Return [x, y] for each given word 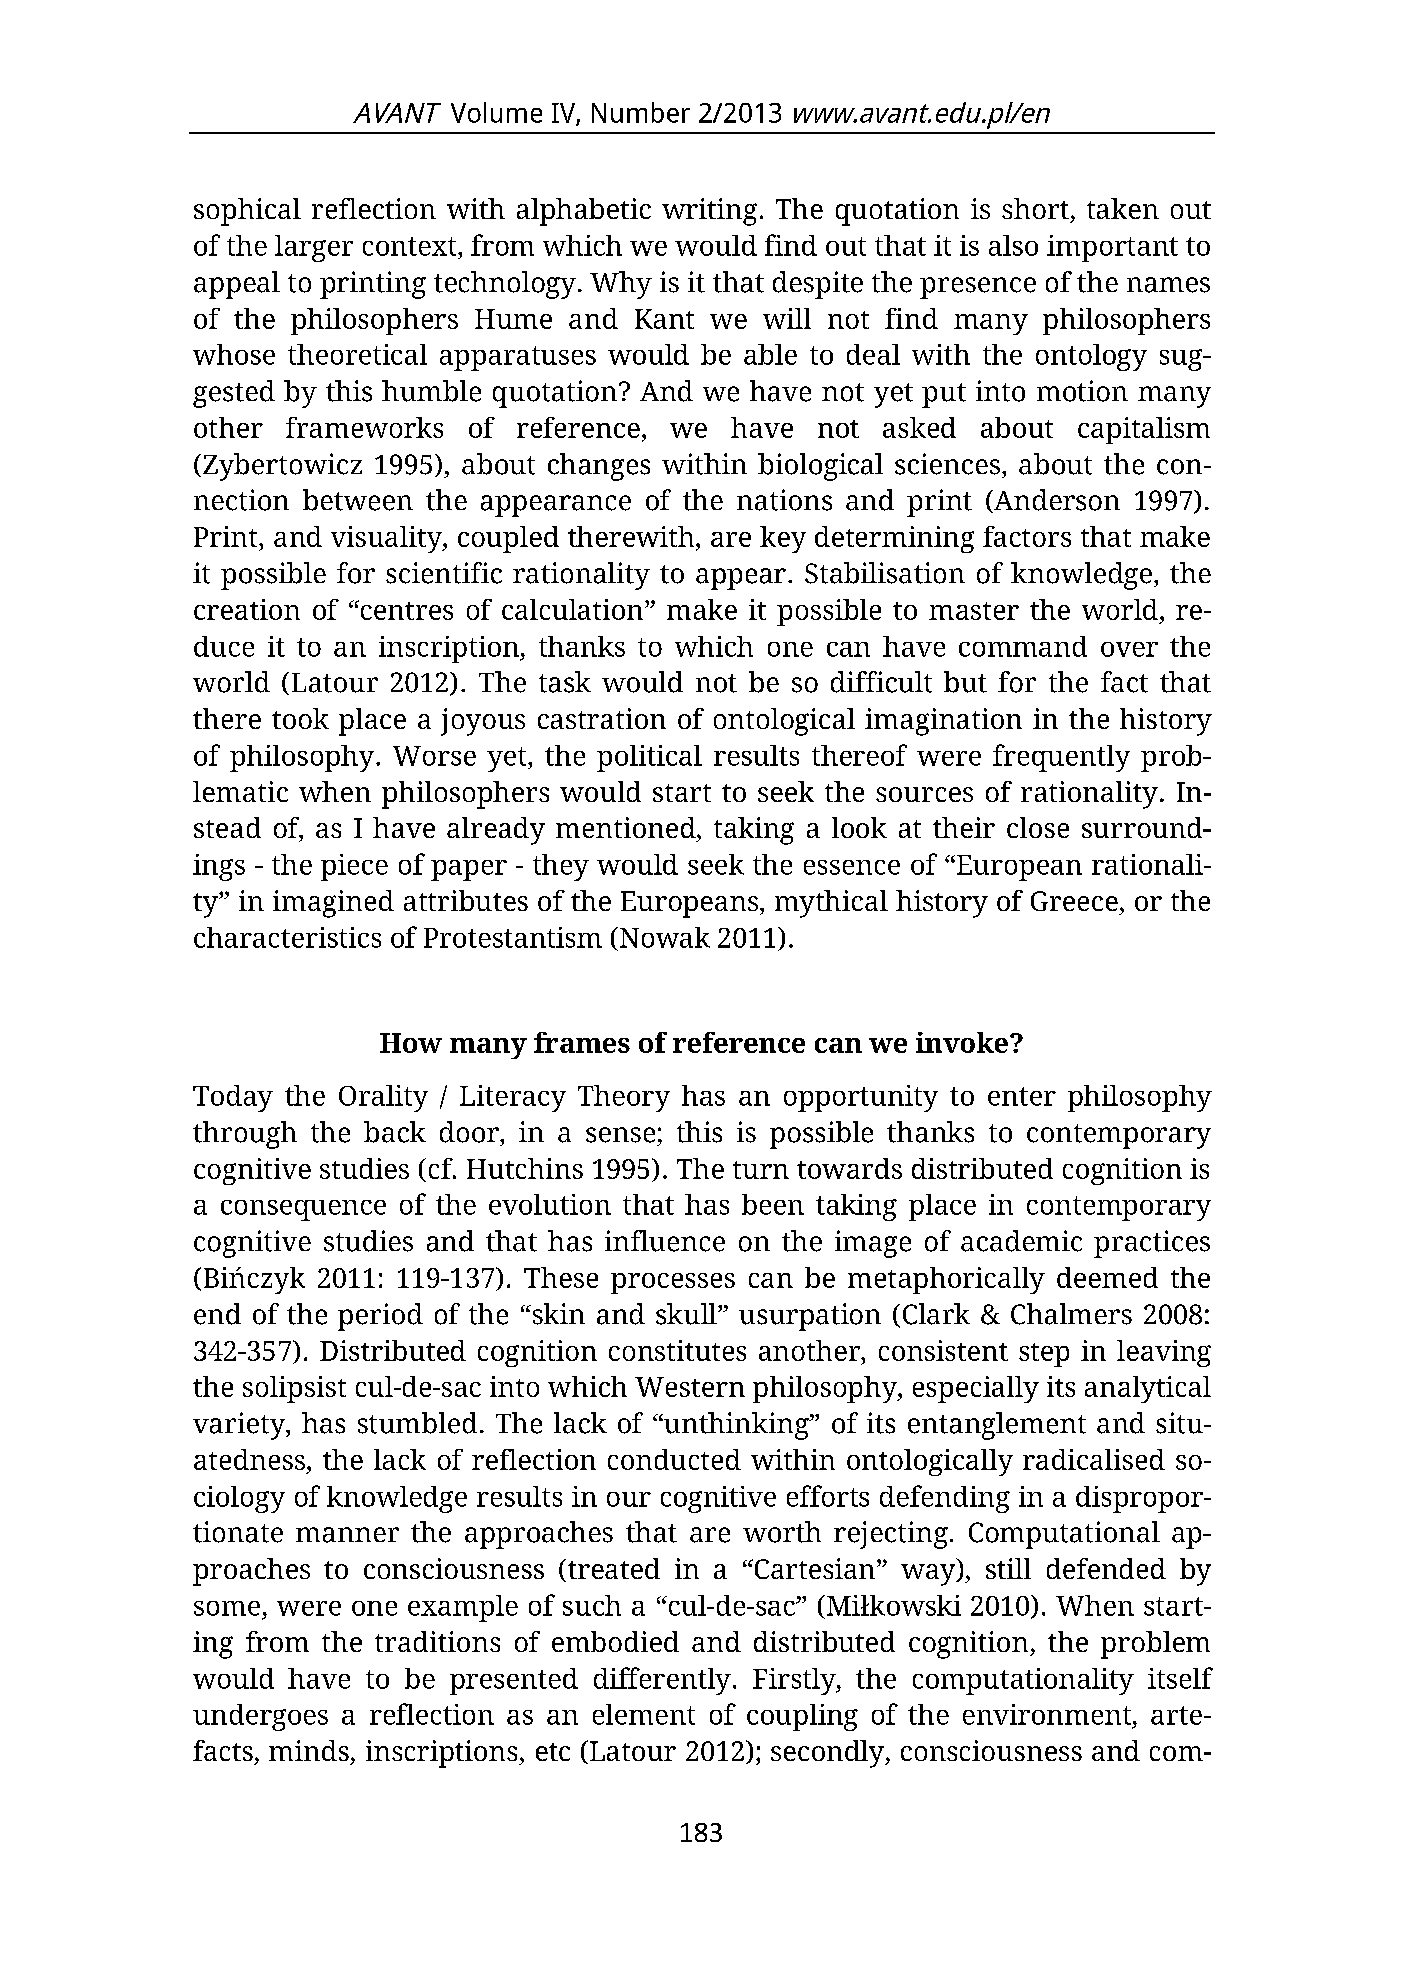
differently [662, 1681]
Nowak [665, 937]
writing [709, 212]
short [1035, 208]
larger [314, 248]
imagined [333, 904]
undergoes [260, 1717]
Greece [1074, 901]
